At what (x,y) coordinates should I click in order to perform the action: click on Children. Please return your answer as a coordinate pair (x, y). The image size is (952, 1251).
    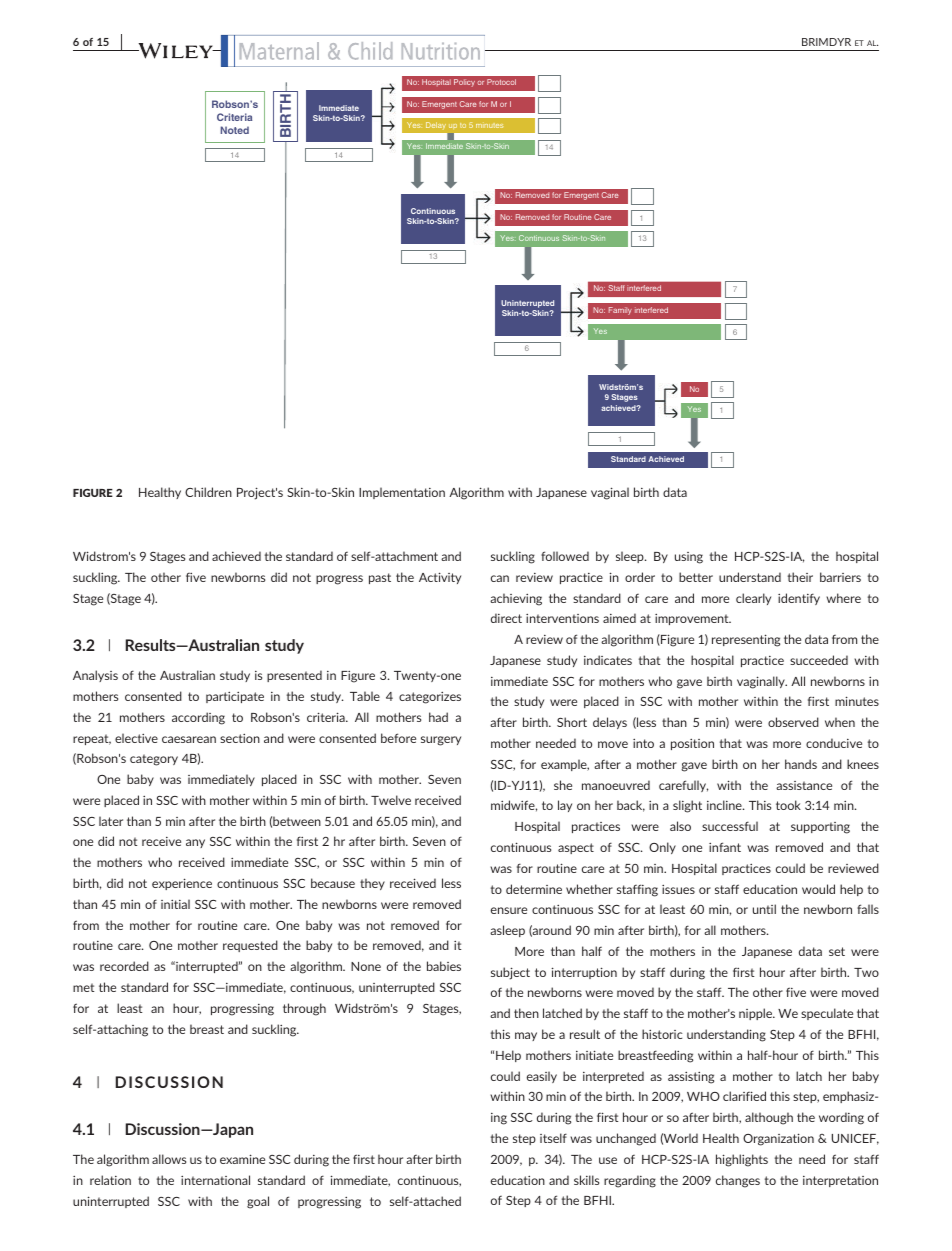
    Looking at the image, I should click on (208, 492).
